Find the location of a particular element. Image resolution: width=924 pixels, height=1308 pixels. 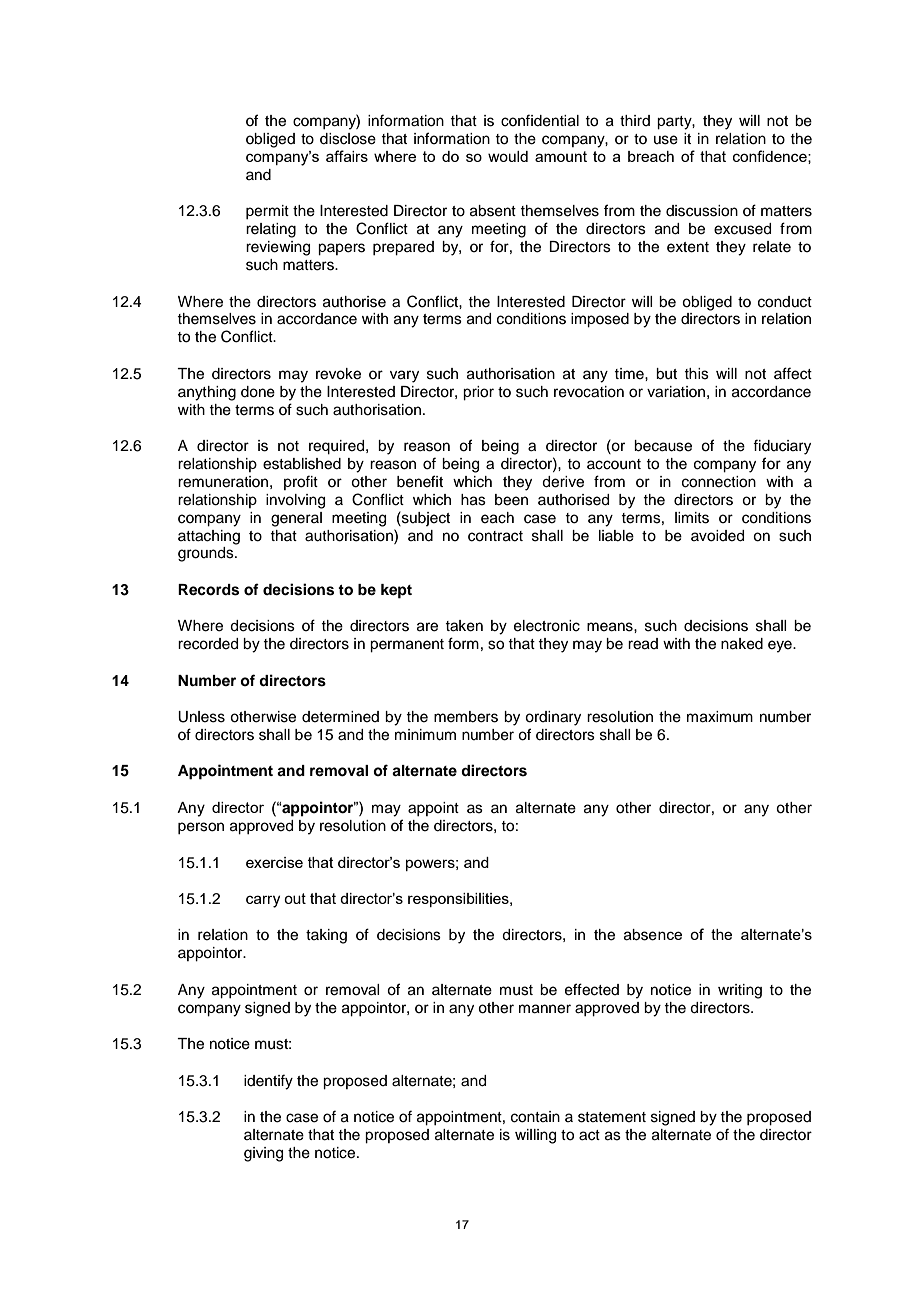

responsibilities is located at coordinates (459, 900).
